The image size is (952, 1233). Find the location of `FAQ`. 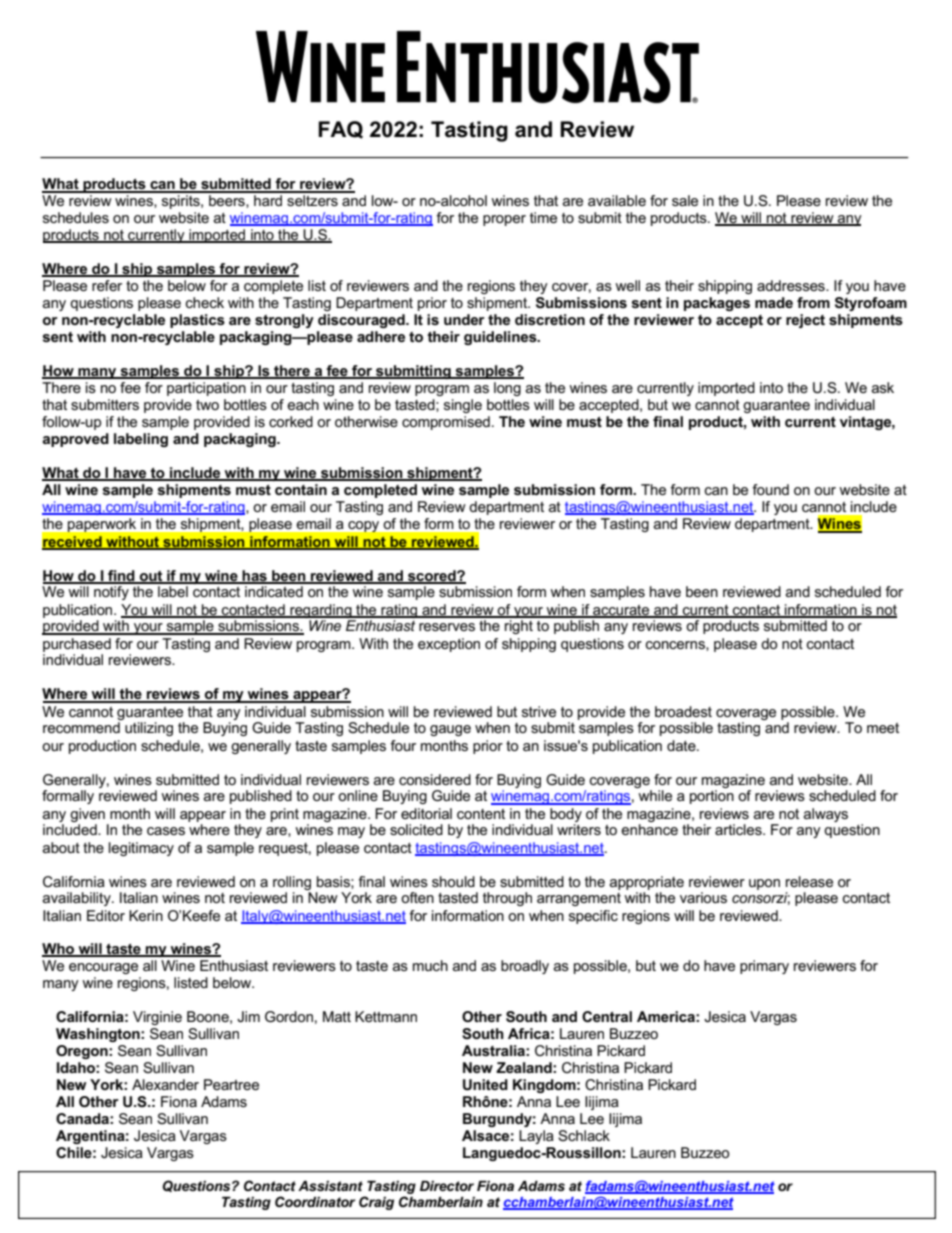

FAQ is located at coordinates (340, 130).
